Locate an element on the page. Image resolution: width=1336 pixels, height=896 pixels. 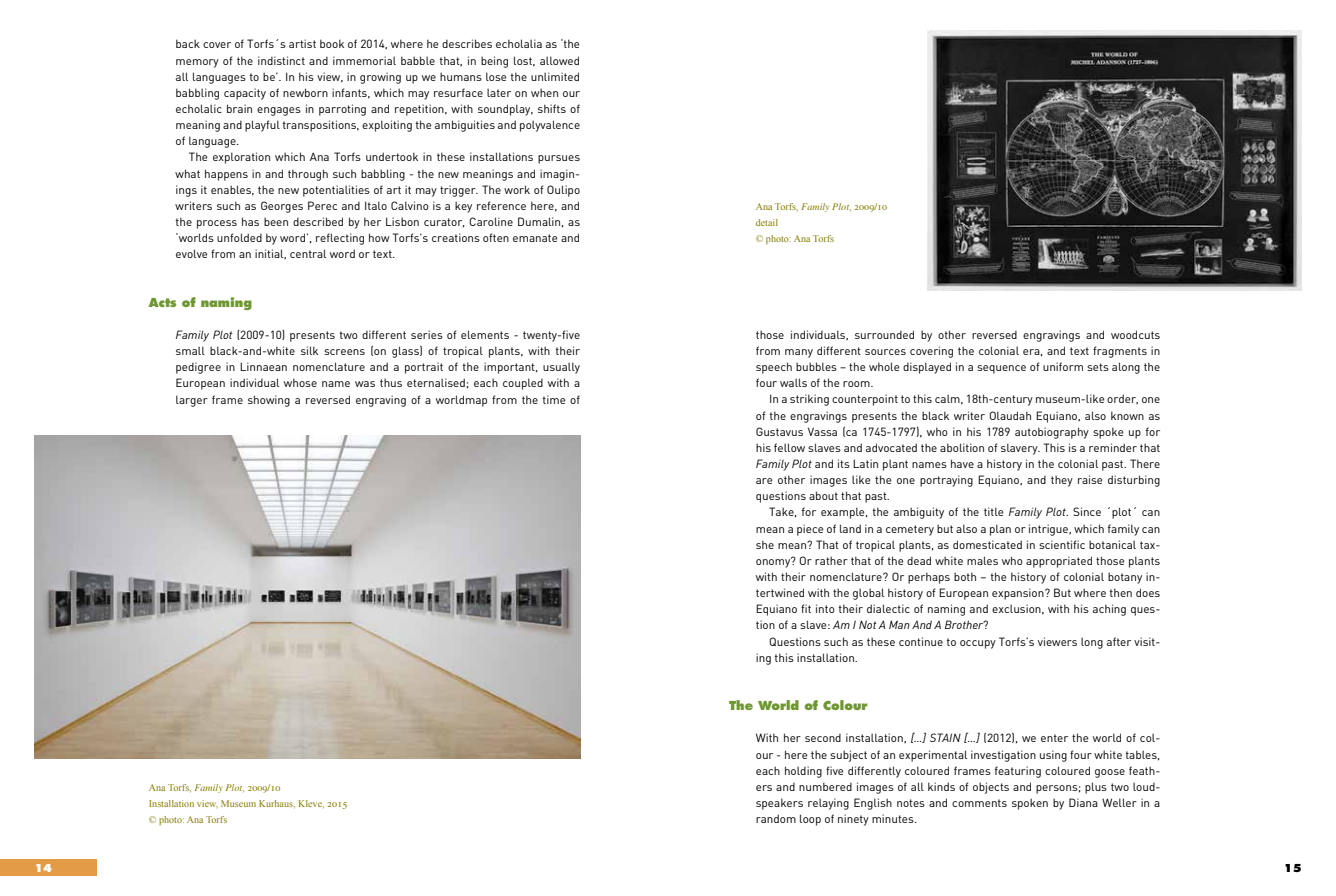
Gustavus is located at coordinates (779, 431).
